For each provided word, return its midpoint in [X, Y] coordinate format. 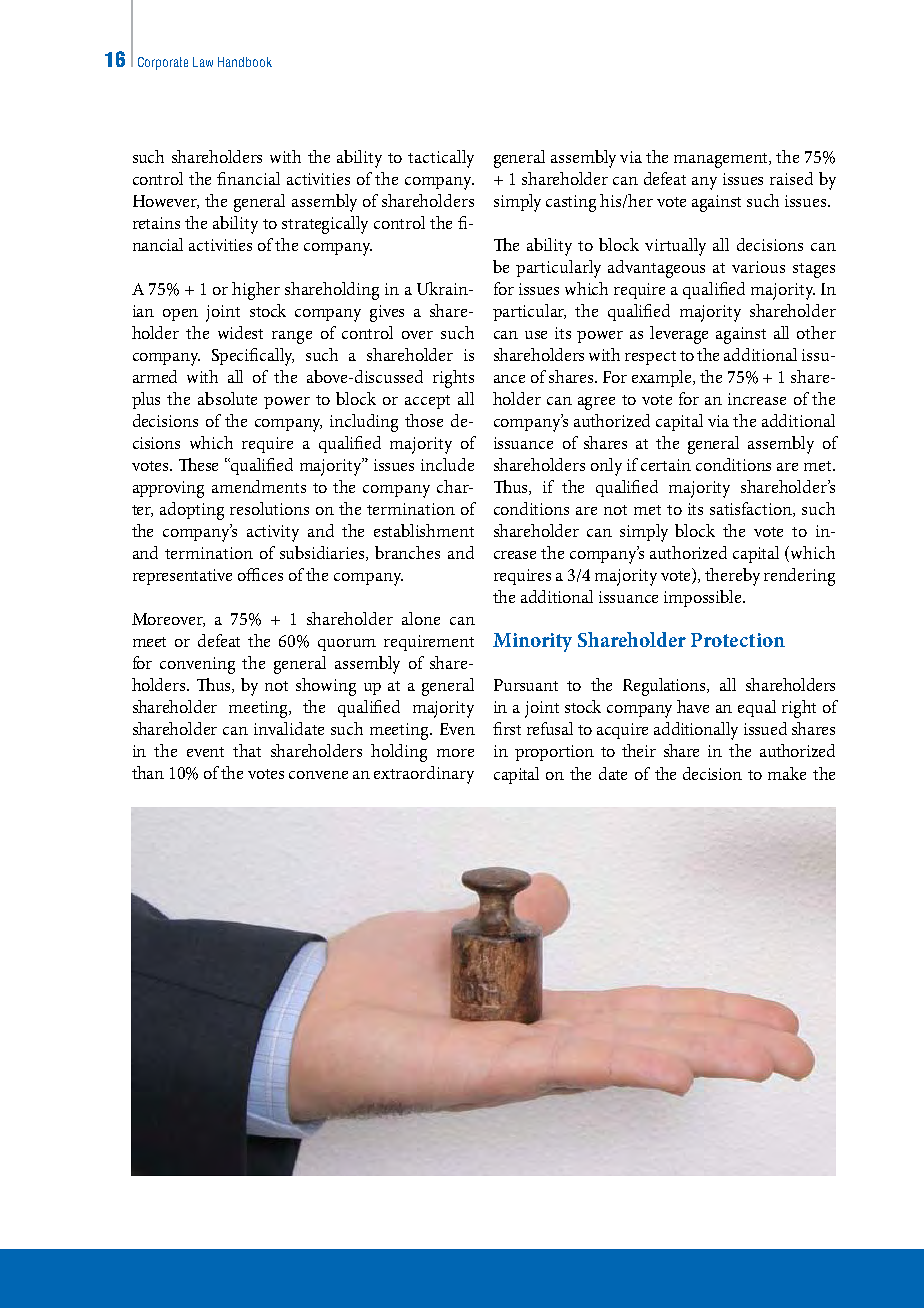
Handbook [245, 62]
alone [421, 618]
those [424, 420]
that [247, 750]
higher [256, 291]
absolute [227, 398]
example [663, 378]
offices [260, 574]
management [722, 160]
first [507, 728]
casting [571, 203]
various [758, 267]
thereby [732, 577]
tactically [441, 159]
